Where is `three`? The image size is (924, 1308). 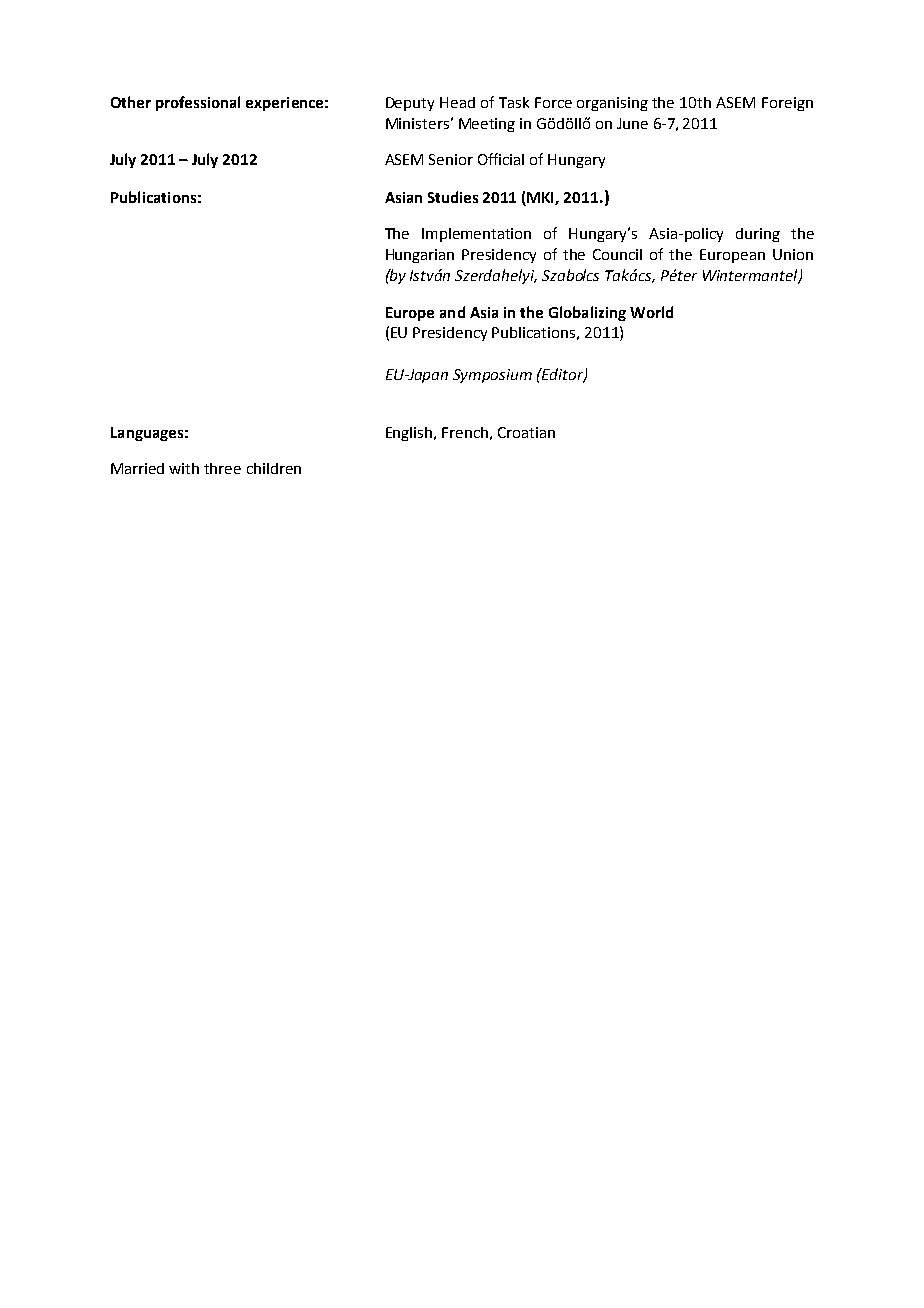 three is located at coordinates (222, 468).
